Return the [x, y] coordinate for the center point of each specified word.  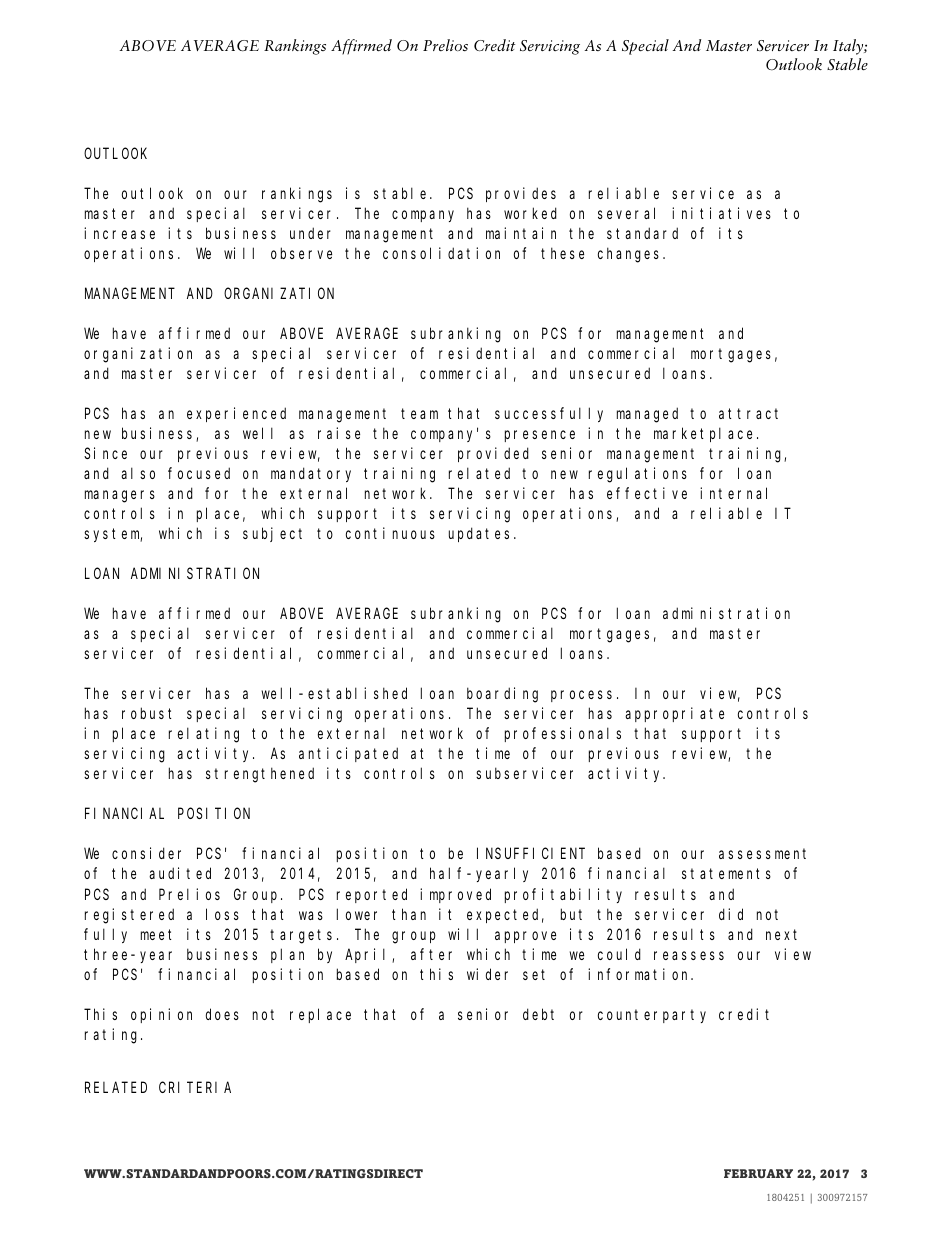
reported [372, 895]
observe [301, 253]
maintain [521, 233]
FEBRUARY [758, 1174]
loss [222, 914]
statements [726, 874]
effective [647, 493]
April [369, 955]
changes [631, 255]
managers [120, 496]
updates [479, 534]
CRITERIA [195, 1087]
